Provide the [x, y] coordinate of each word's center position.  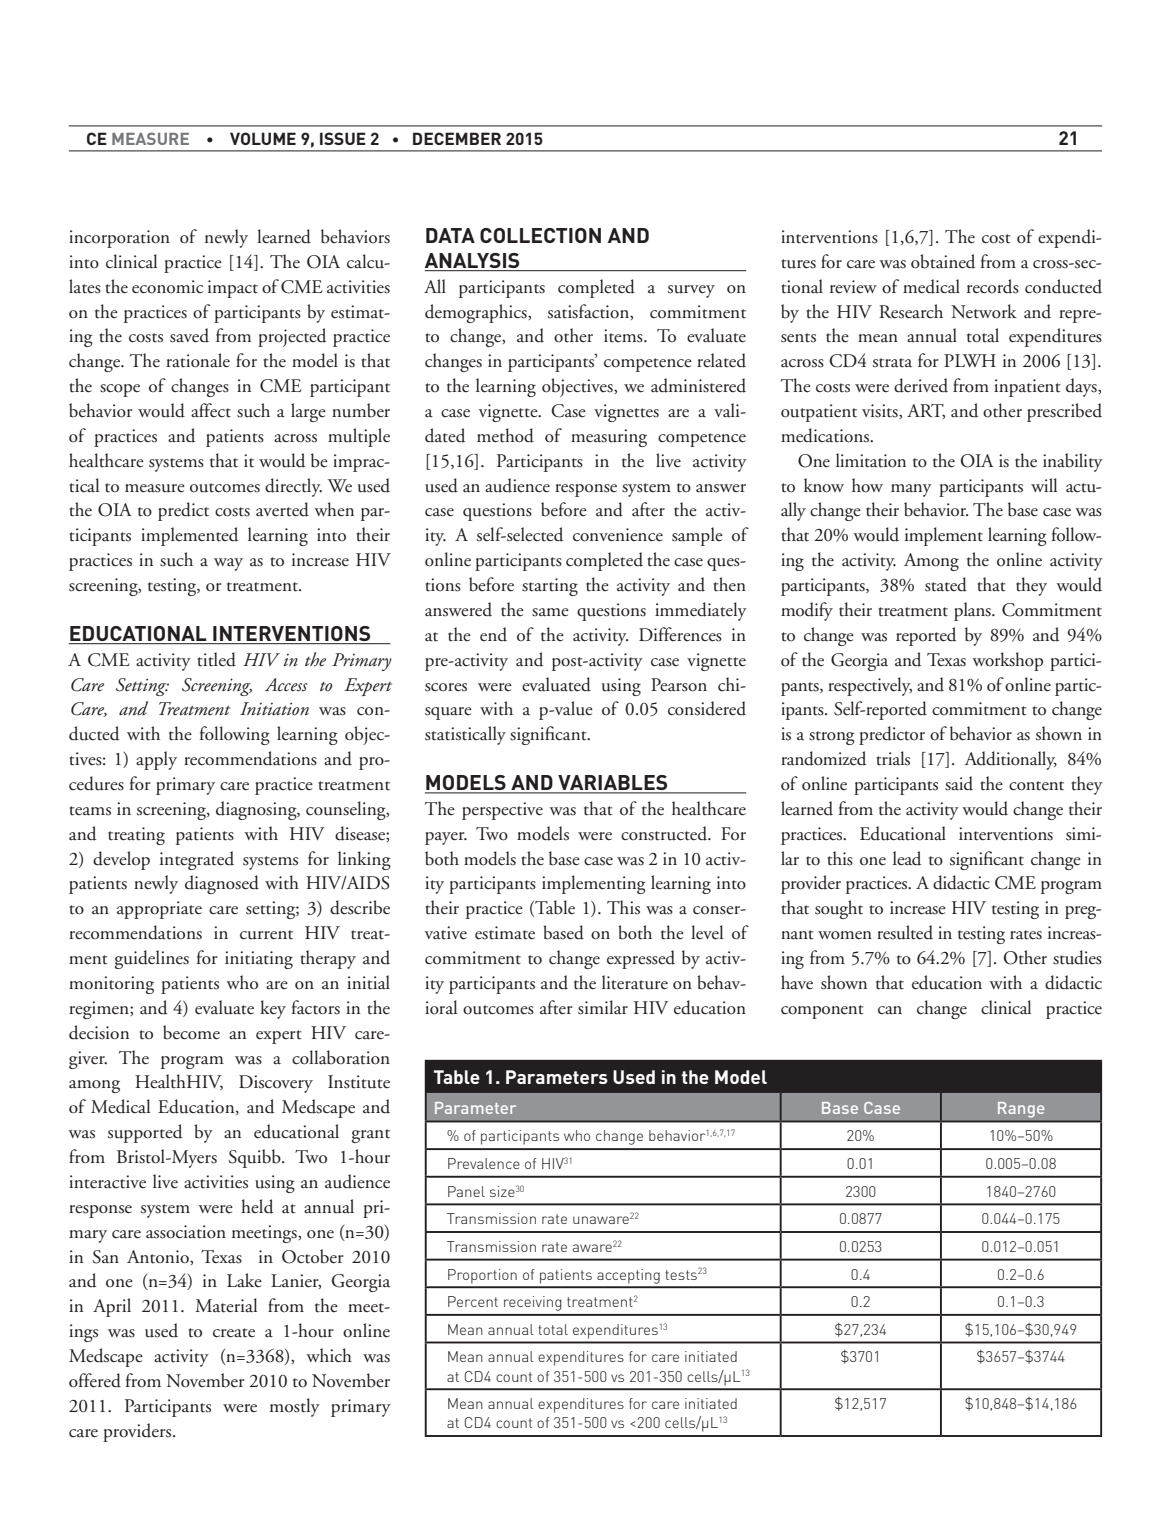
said [959, 783]
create [234, 1333]
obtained [943, 261]
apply [156, 760]
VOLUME [263, 138]
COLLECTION [540, 235]
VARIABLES [613, 784]
